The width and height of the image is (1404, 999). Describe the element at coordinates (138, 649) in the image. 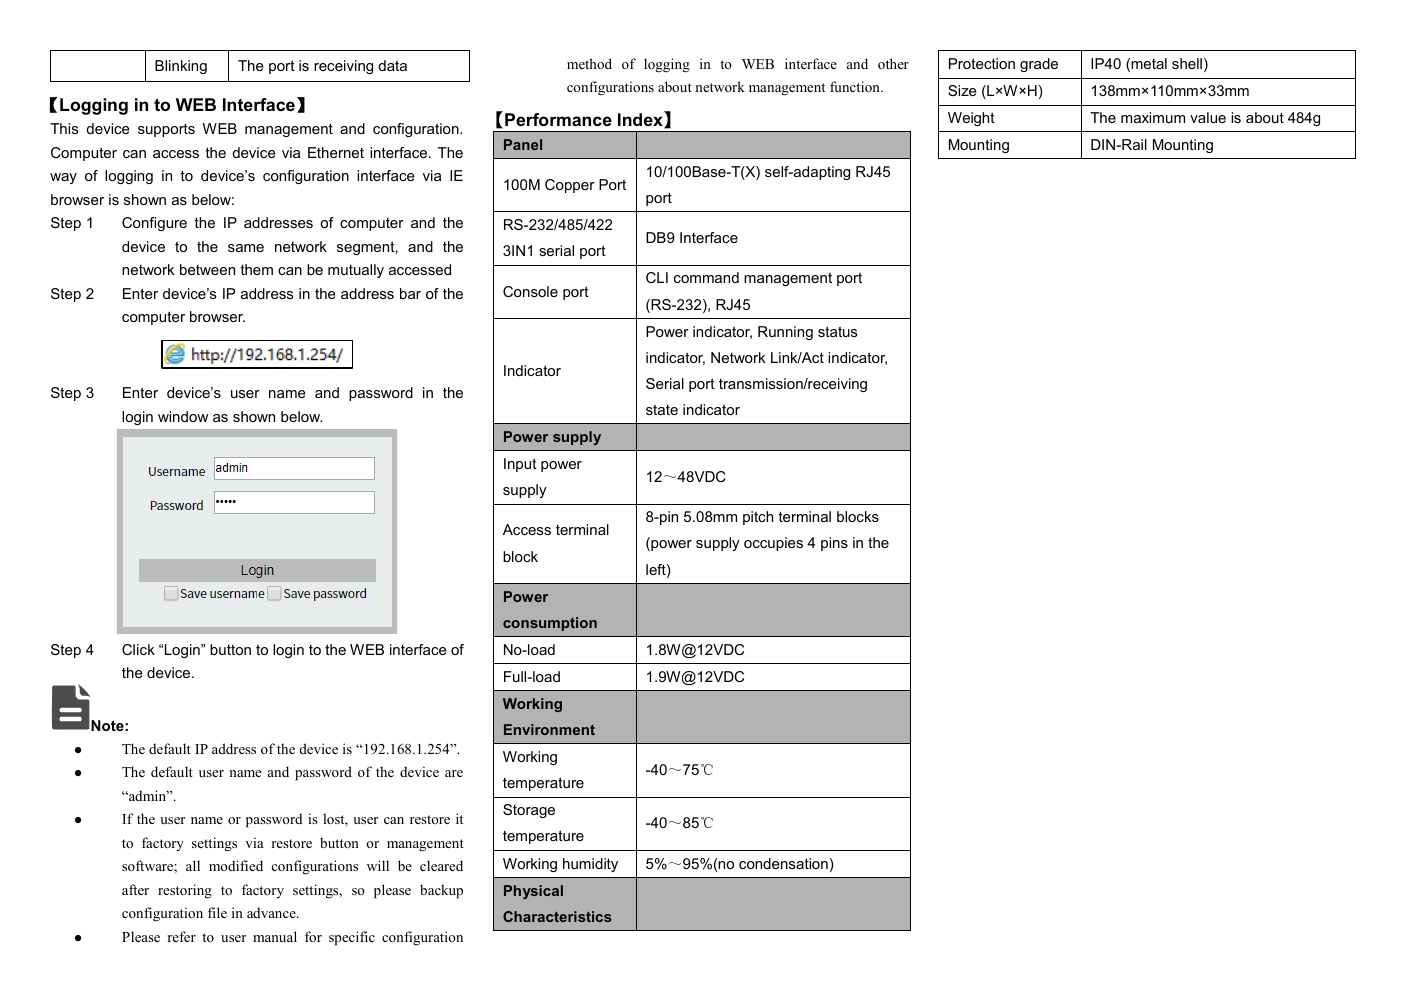

I see `Click` at that location.
